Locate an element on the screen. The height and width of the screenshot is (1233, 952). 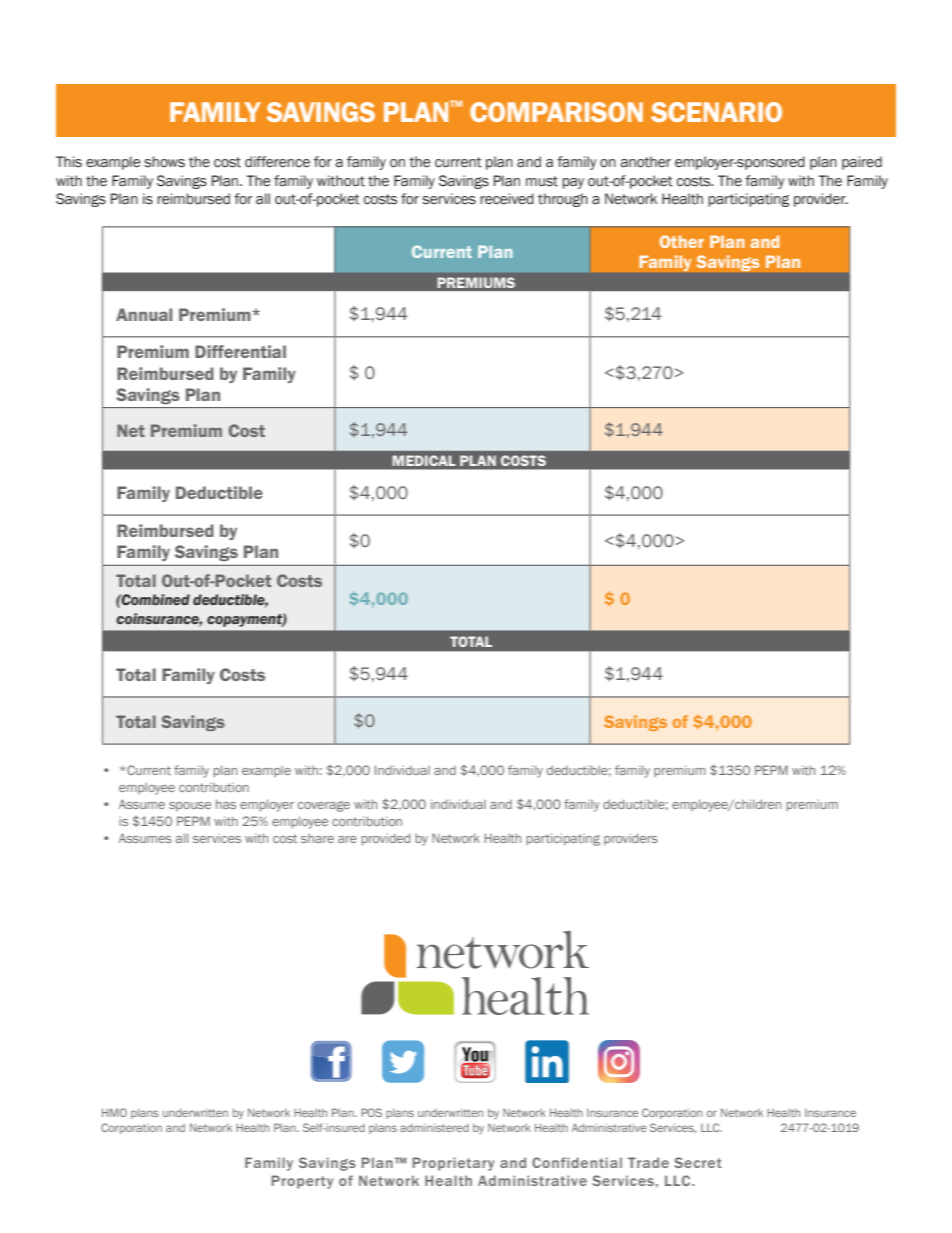
shows is located at coordinates (164, 162).
